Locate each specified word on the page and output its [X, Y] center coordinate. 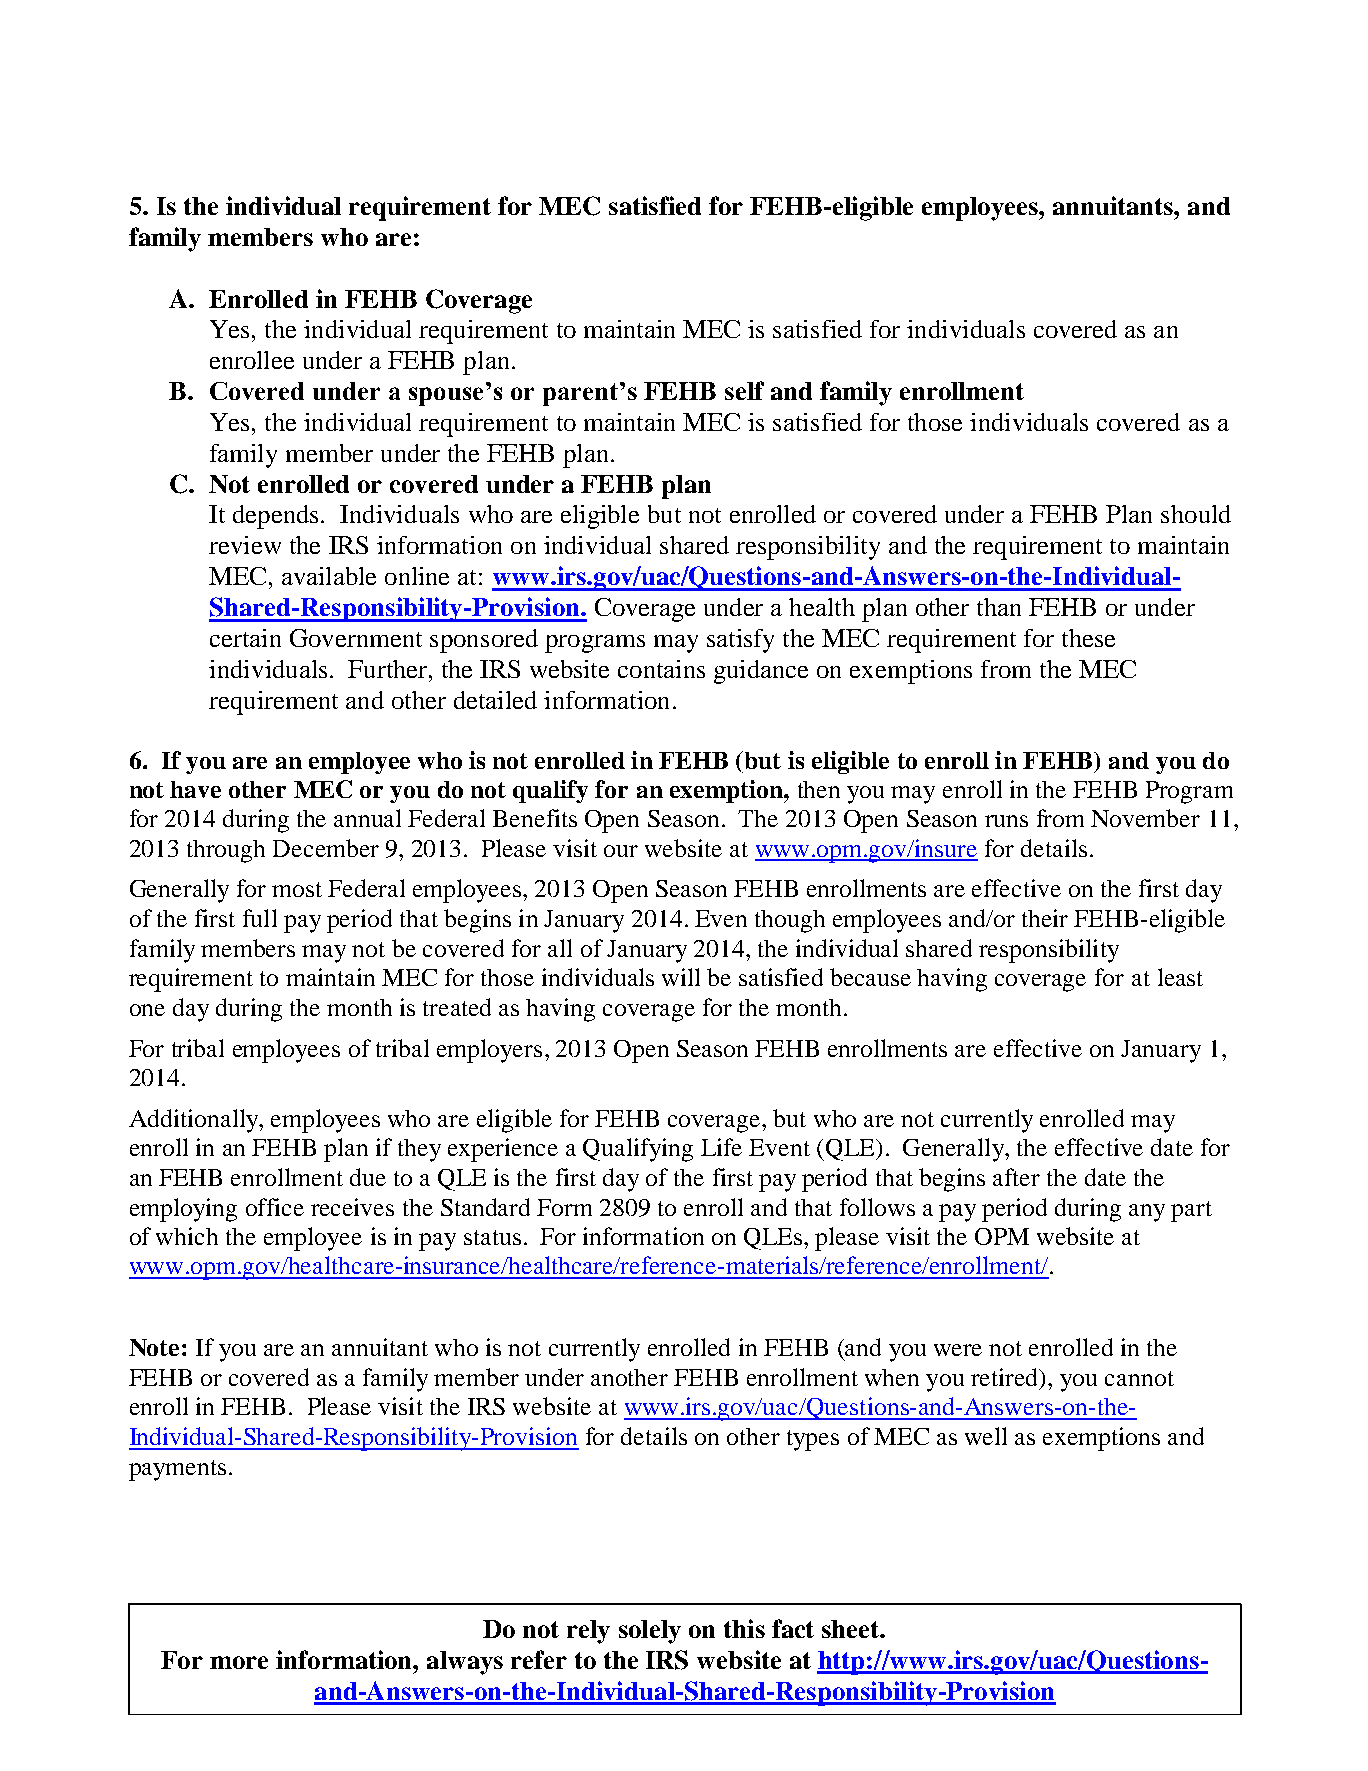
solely [650, 1632]
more [239, 1662]
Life [721, 1147]
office [275, 1207]
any [1147, 1213]
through [226, 851]
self [744, 390]
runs [1006, 821]
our [621, 851]
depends [275, 517]
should [1196, 514]
